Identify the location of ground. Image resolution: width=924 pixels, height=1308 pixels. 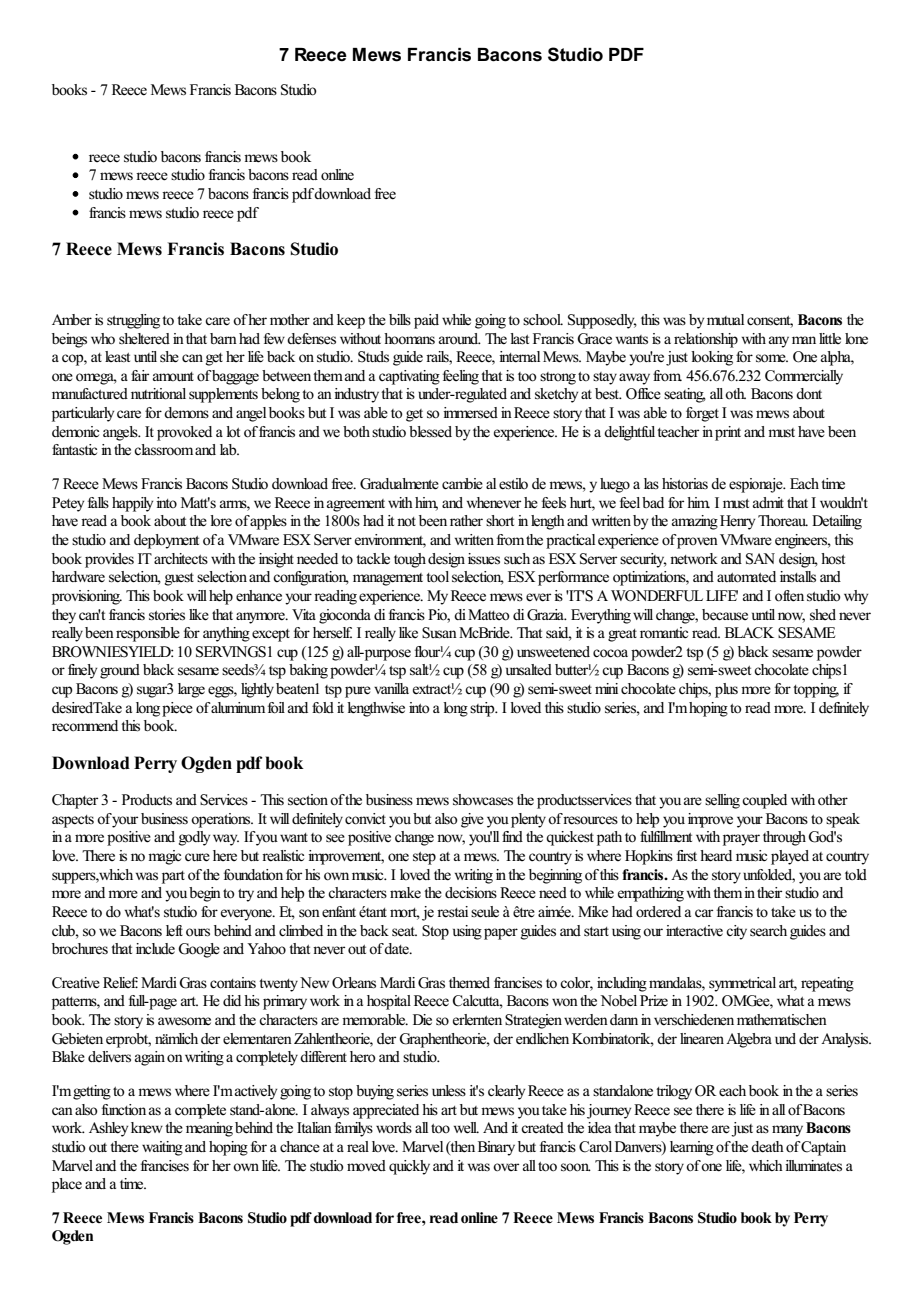
(120, 671).
